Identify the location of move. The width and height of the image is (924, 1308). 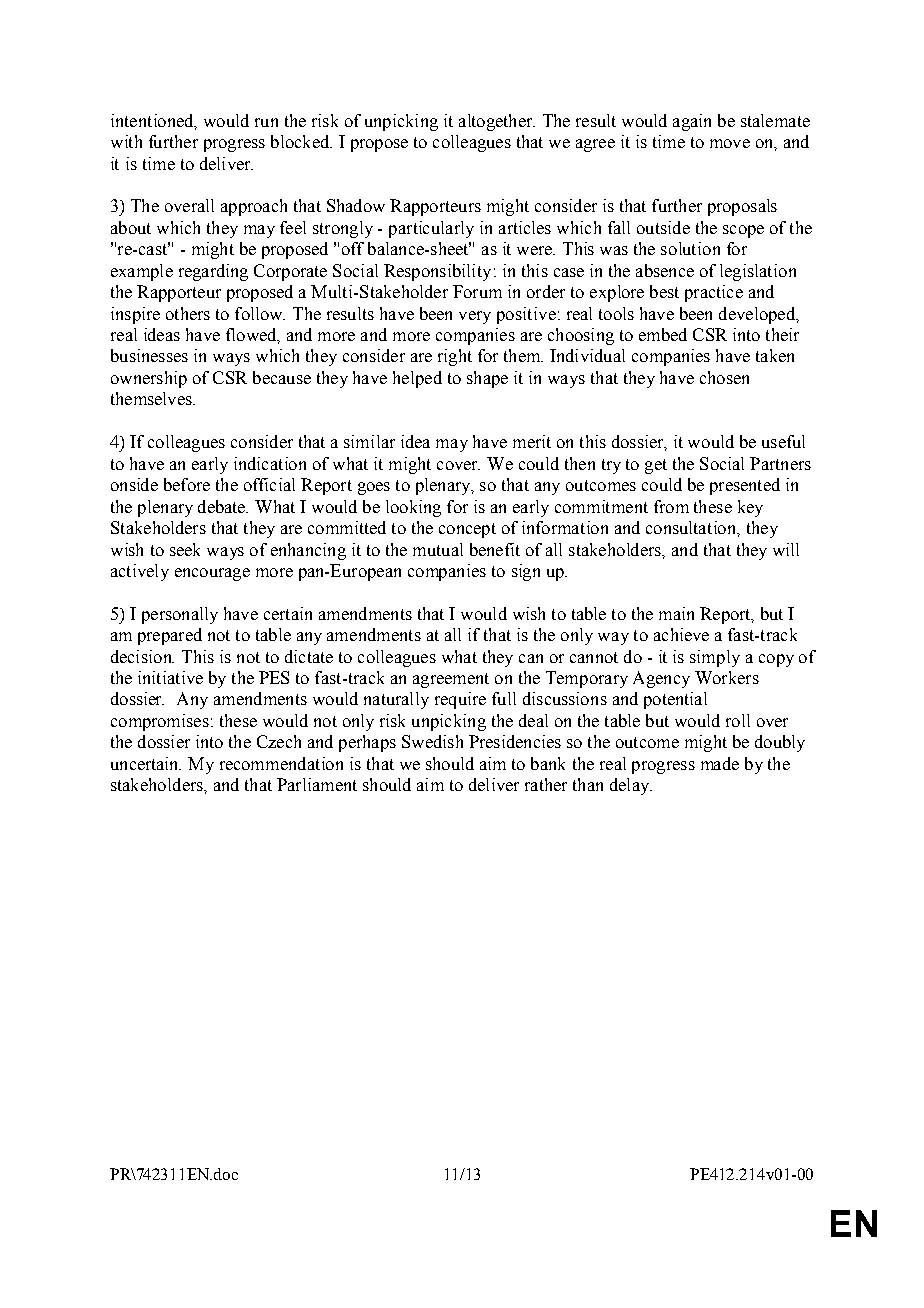
(730, 143).
